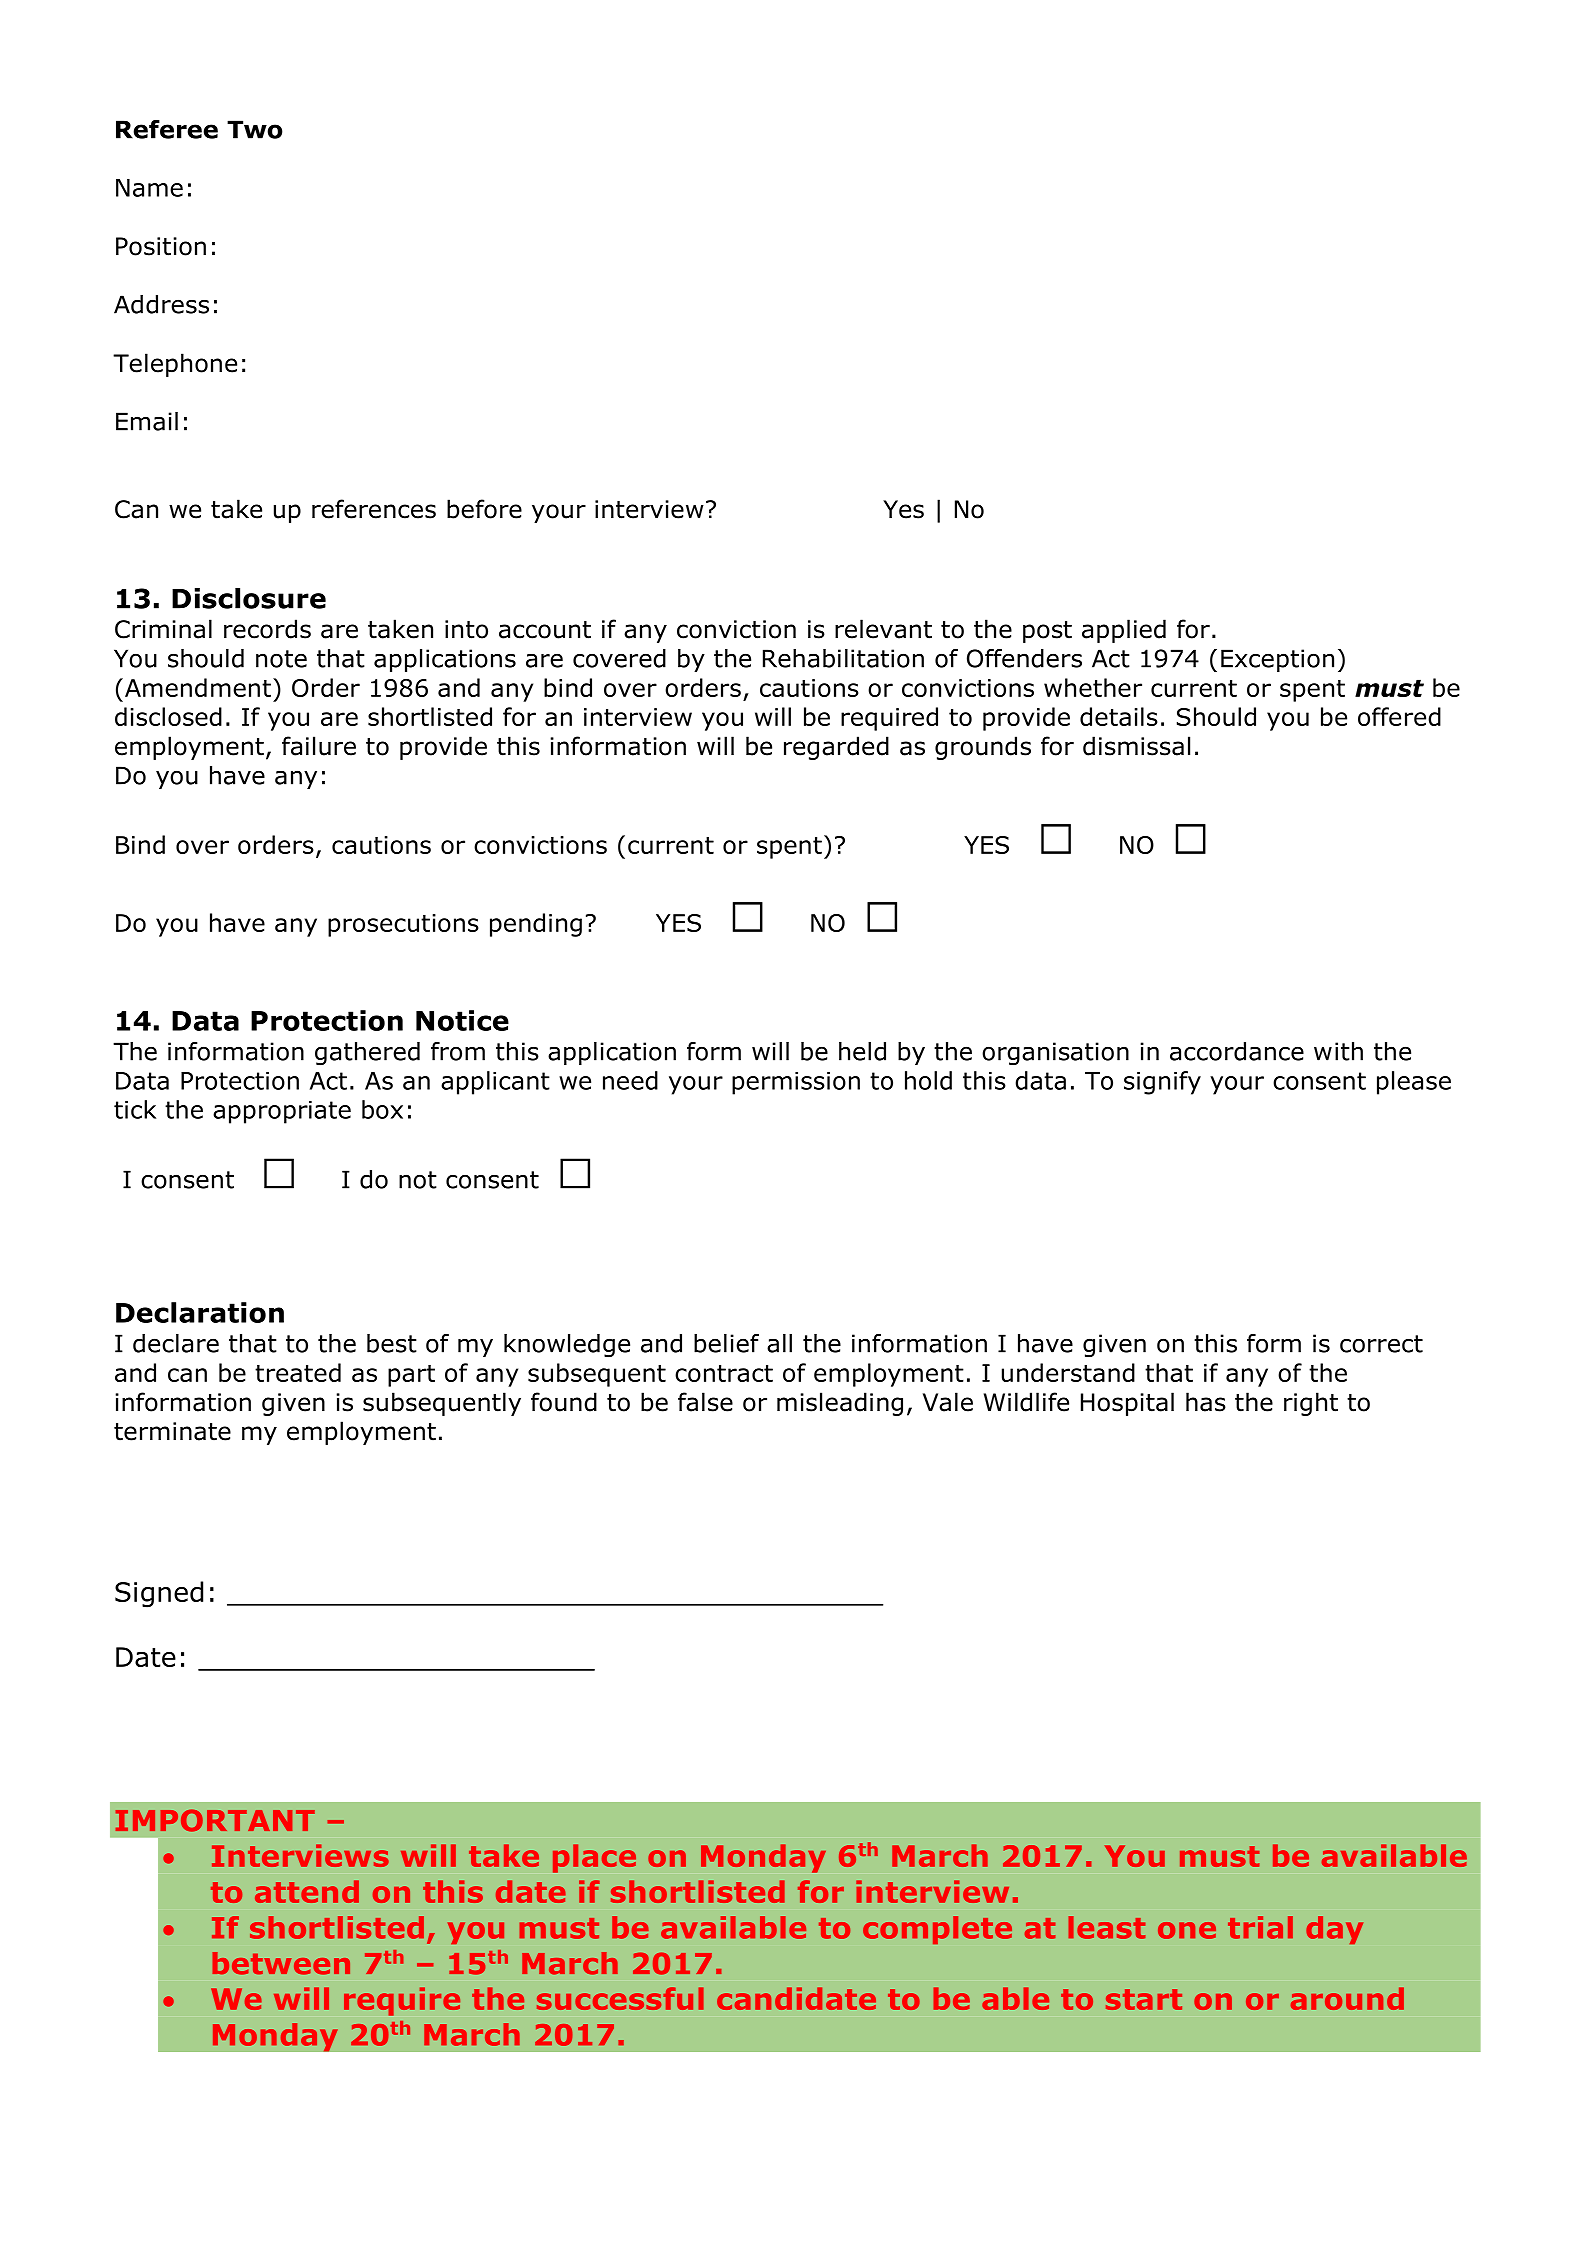  What do you see at coordinates (484, 509) in the screenshot?
I see `before` at bounding box center [484, 509].
